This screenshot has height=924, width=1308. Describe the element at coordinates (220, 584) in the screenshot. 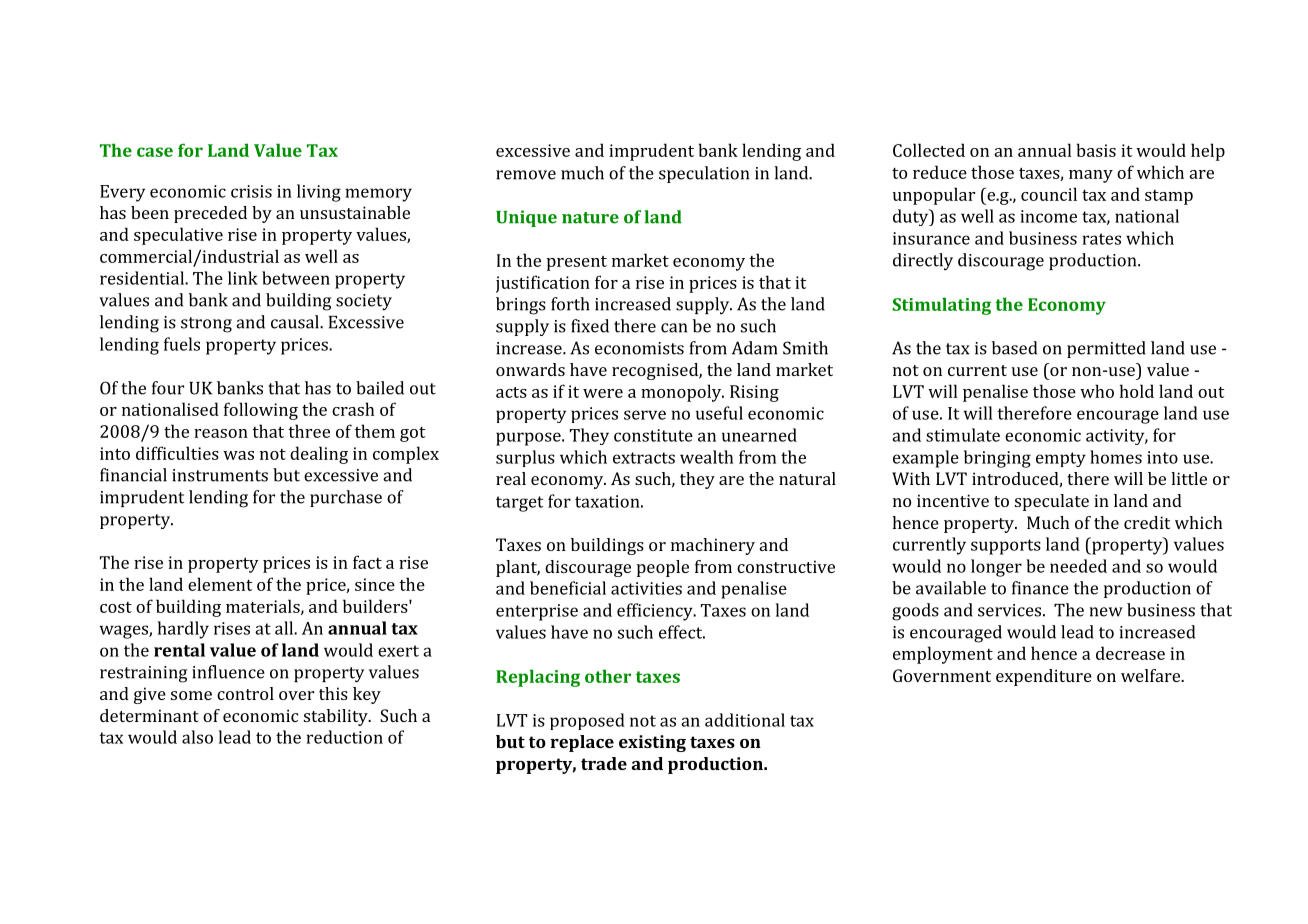

I see `element` at that location.
